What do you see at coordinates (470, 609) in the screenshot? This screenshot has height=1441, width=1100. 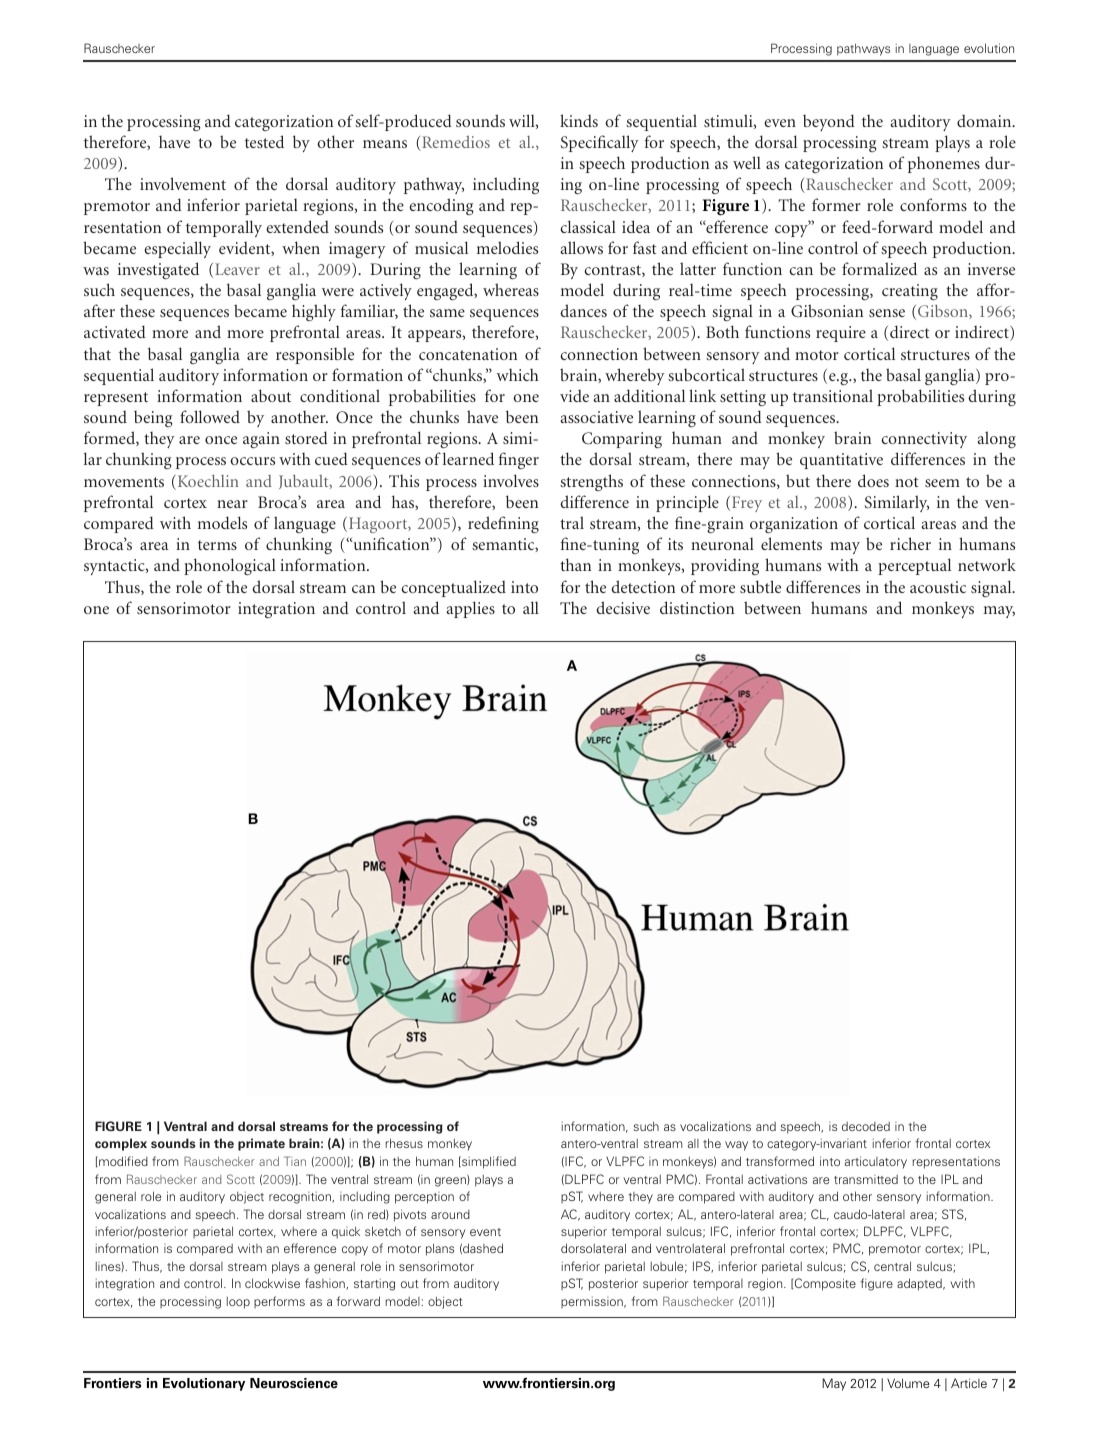 I see `applies` at bounding box center [470, 609].
